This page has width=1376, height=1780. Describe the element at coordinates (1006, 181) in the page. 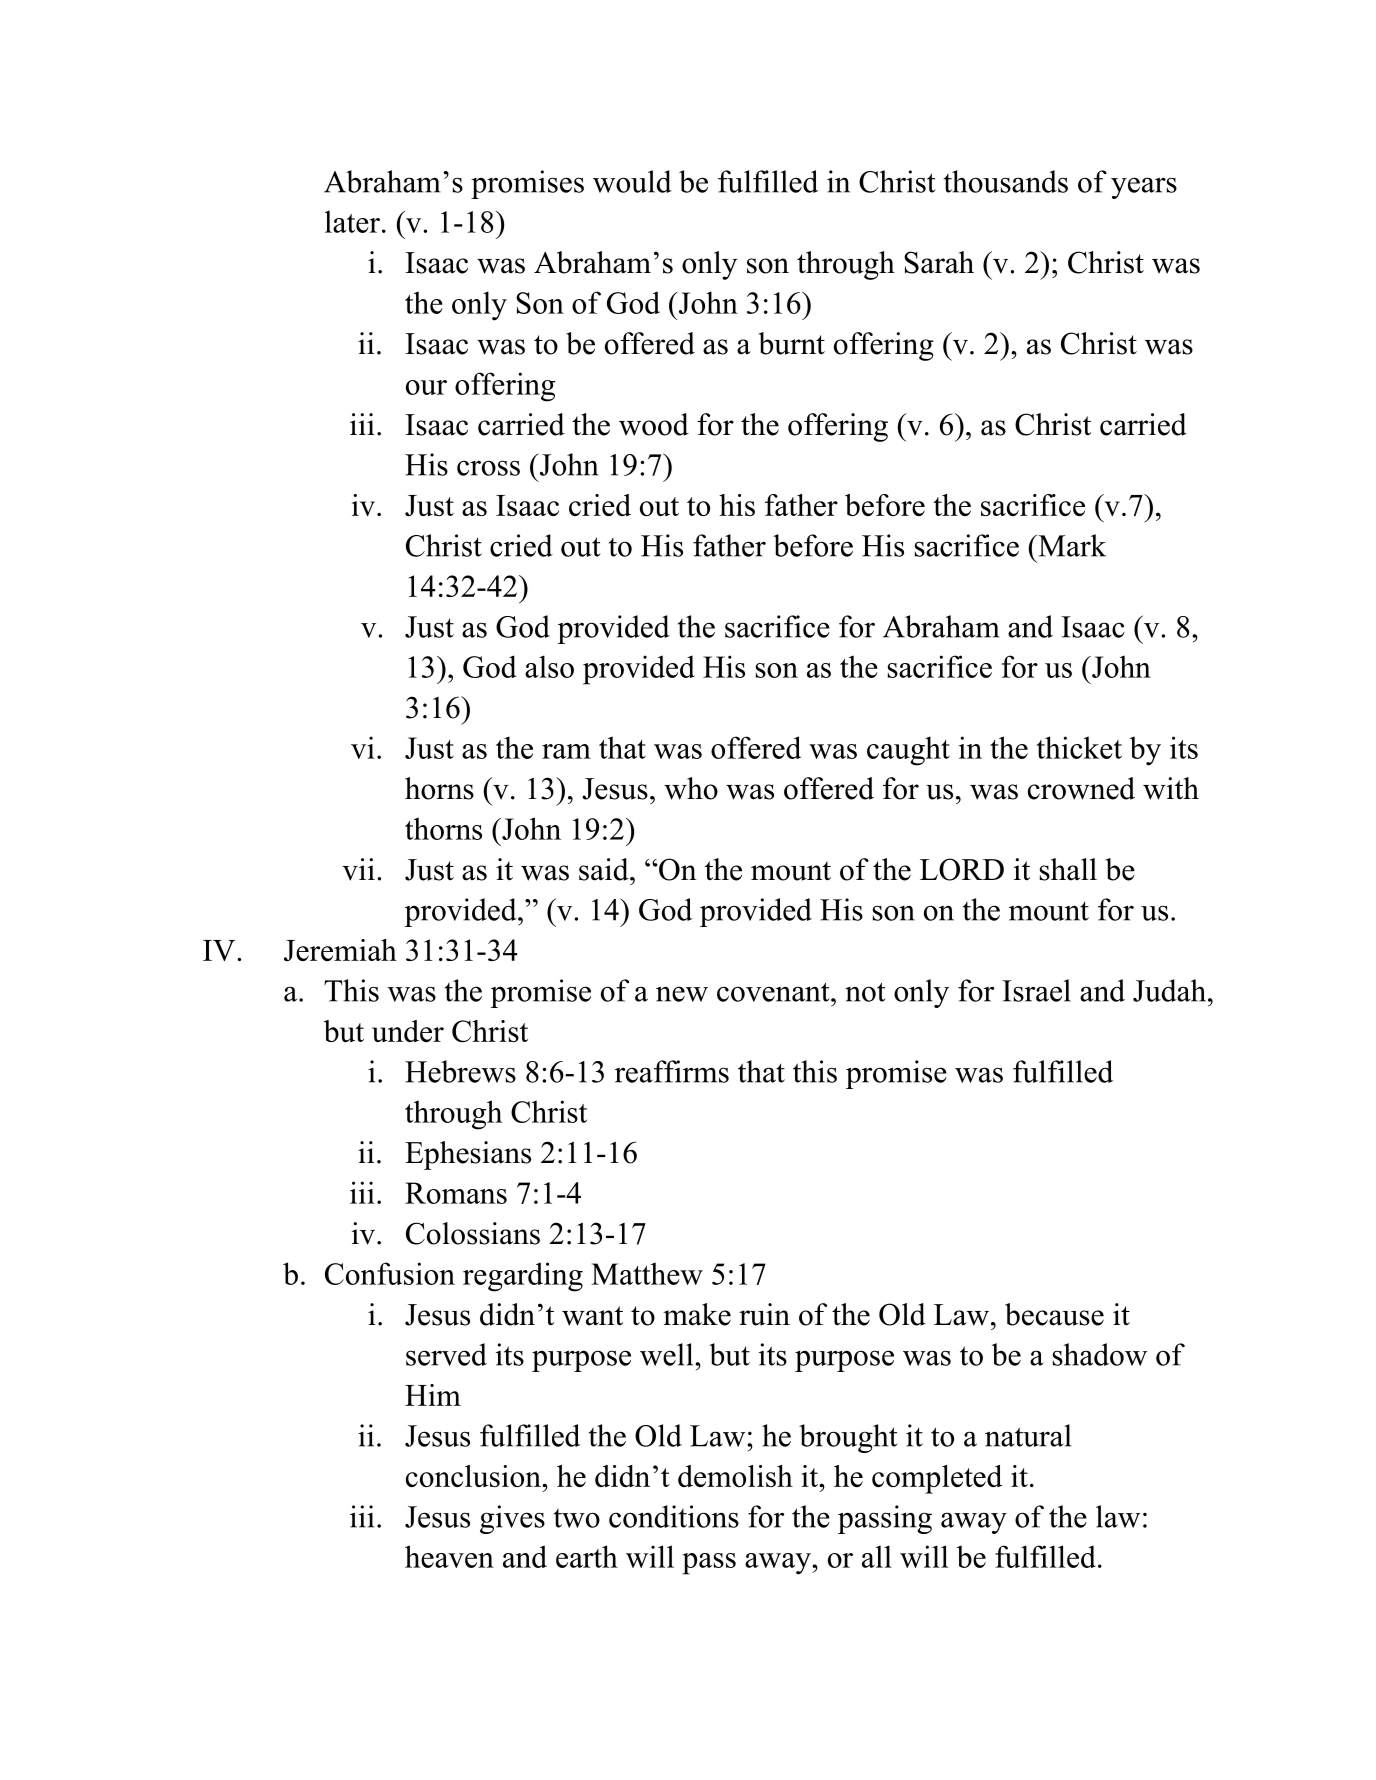

I see `thousands` at that location.
